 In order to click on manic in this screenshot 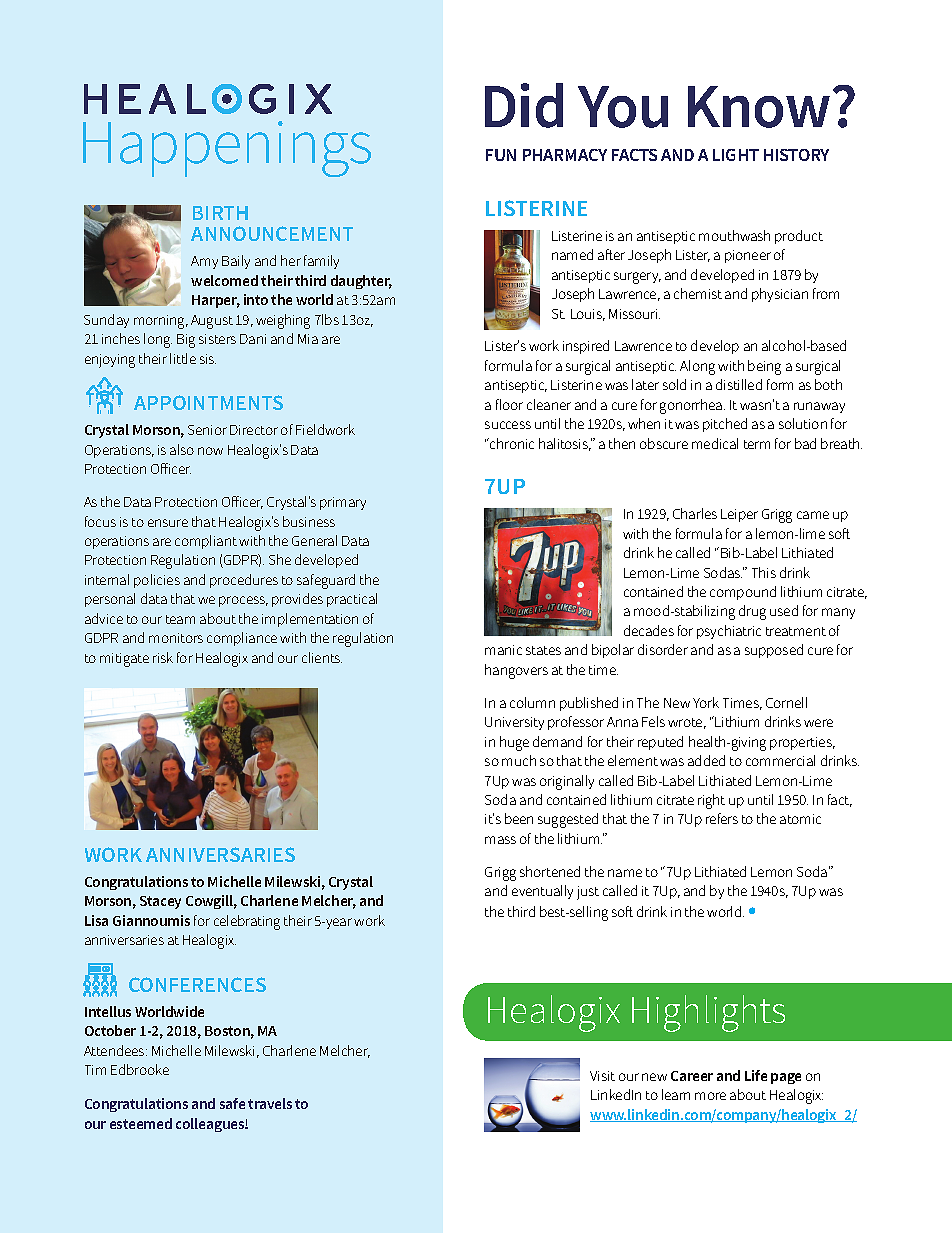, I will do `click(503, 650)`.
